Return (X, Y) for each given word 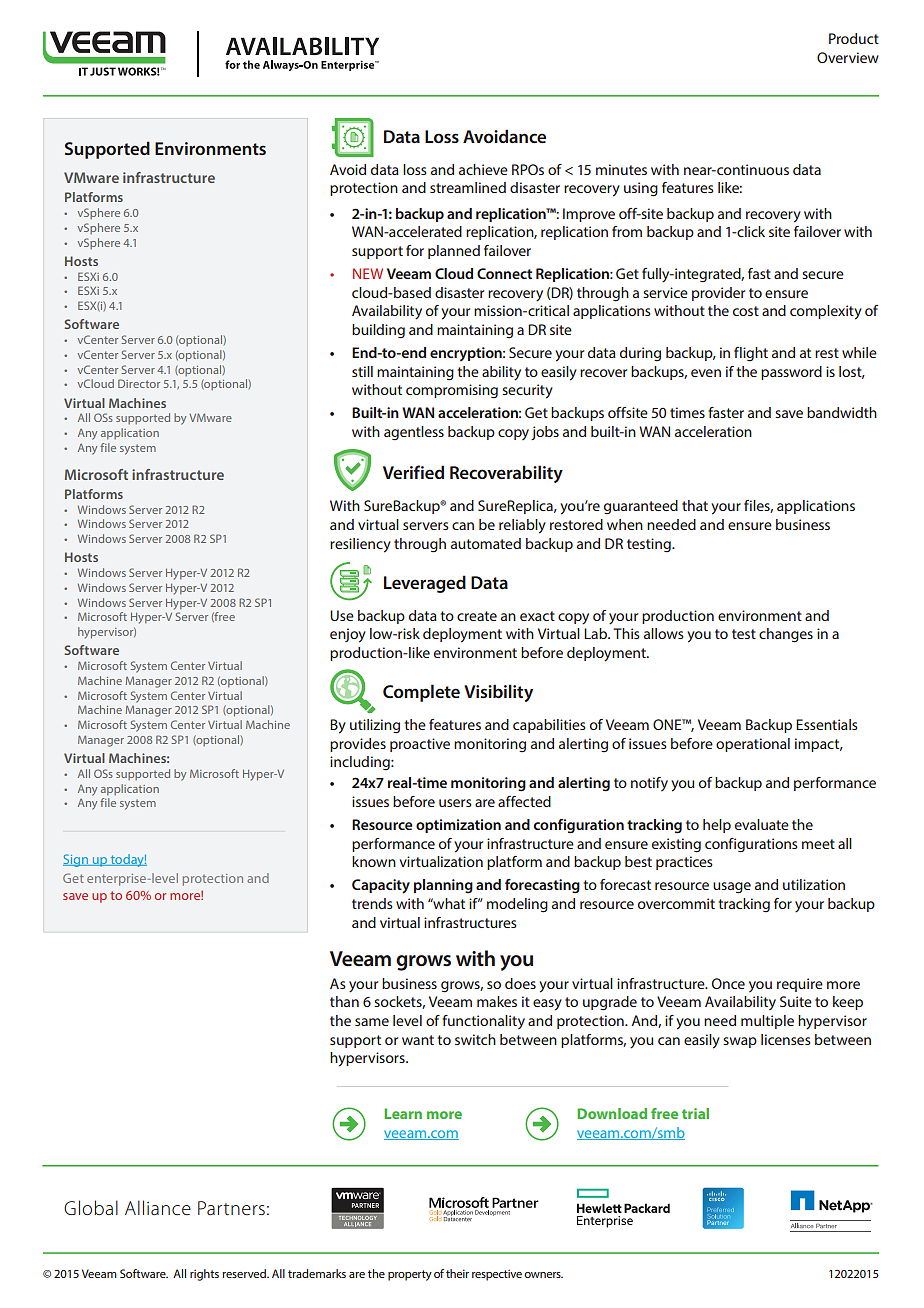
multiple (767, 1022)
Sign (76, 860)
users (455, 803)
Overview (848, 57)
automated (486, 543)
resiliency (360, 545)
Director (139, 383)
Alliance (158, 1207)
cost (746, 311)
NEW (368, 273)
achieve (483, 169)
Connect (504, 273)
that (695, 505)
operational (753, 745)
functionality (483, 1022)
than (344, 1001)
